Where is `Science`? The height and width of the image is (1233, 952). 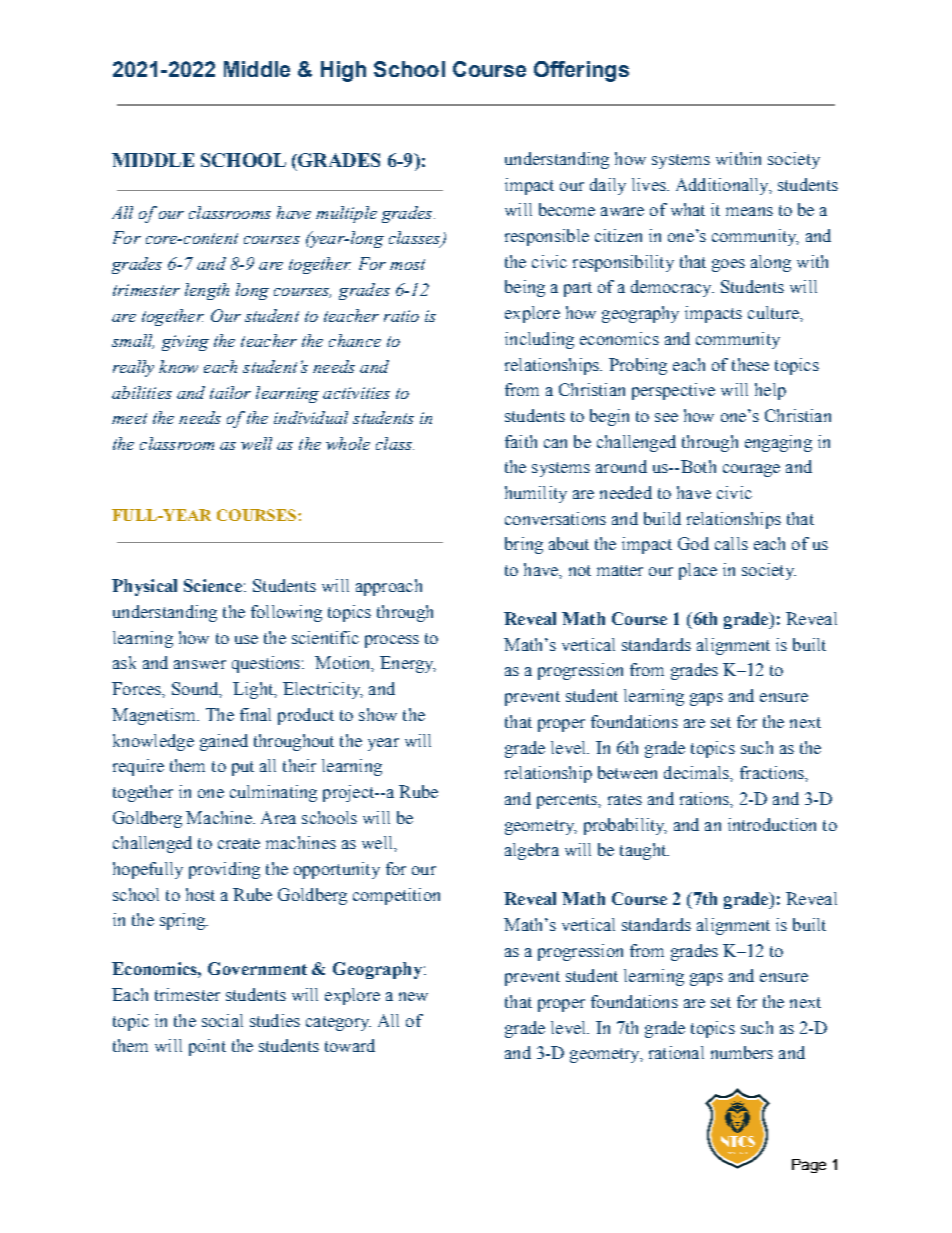 Science is located at coordinates (213, 585).
